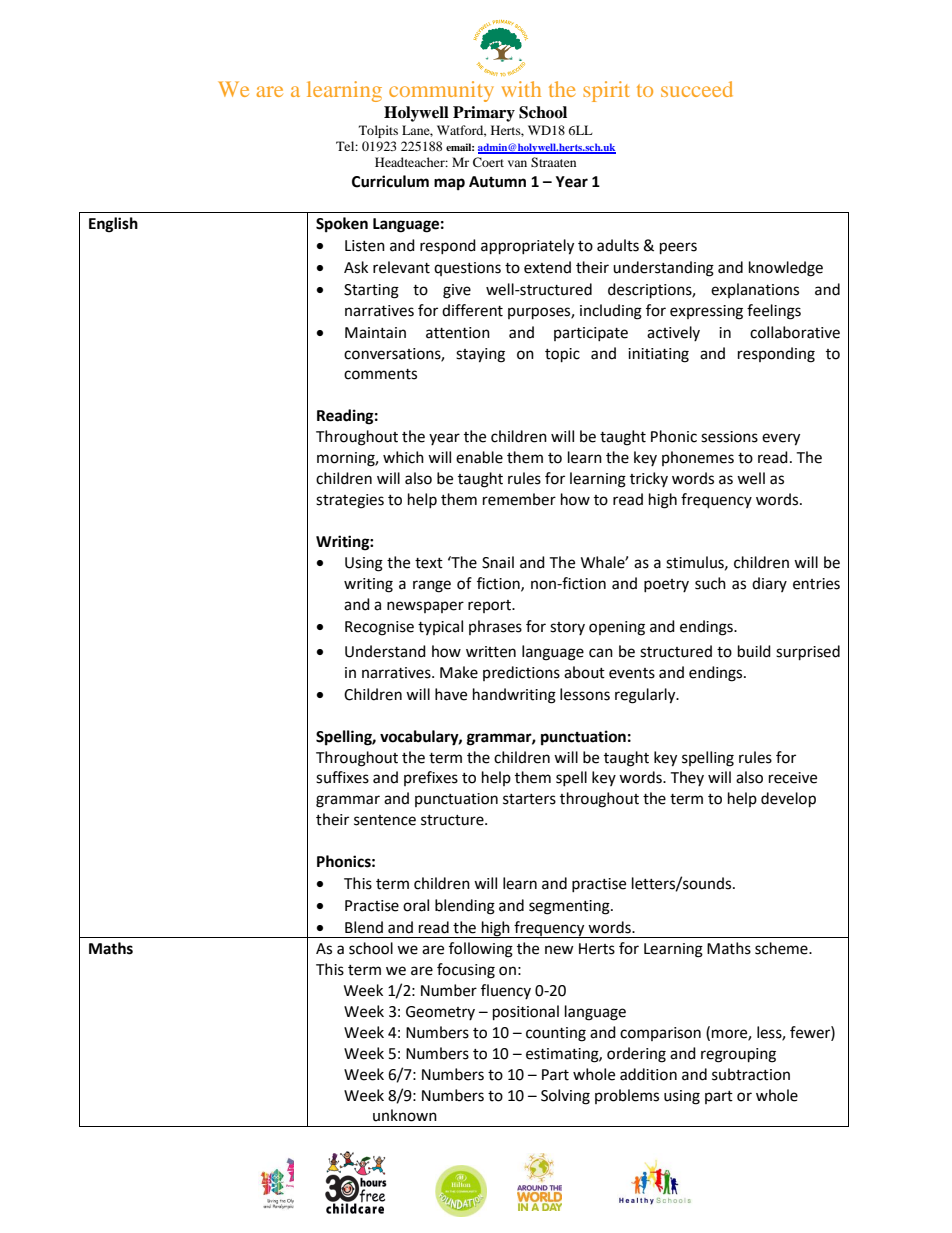 The height and width of the screenshot is (1233, 952). I want to click on They, so click(687, 778).
